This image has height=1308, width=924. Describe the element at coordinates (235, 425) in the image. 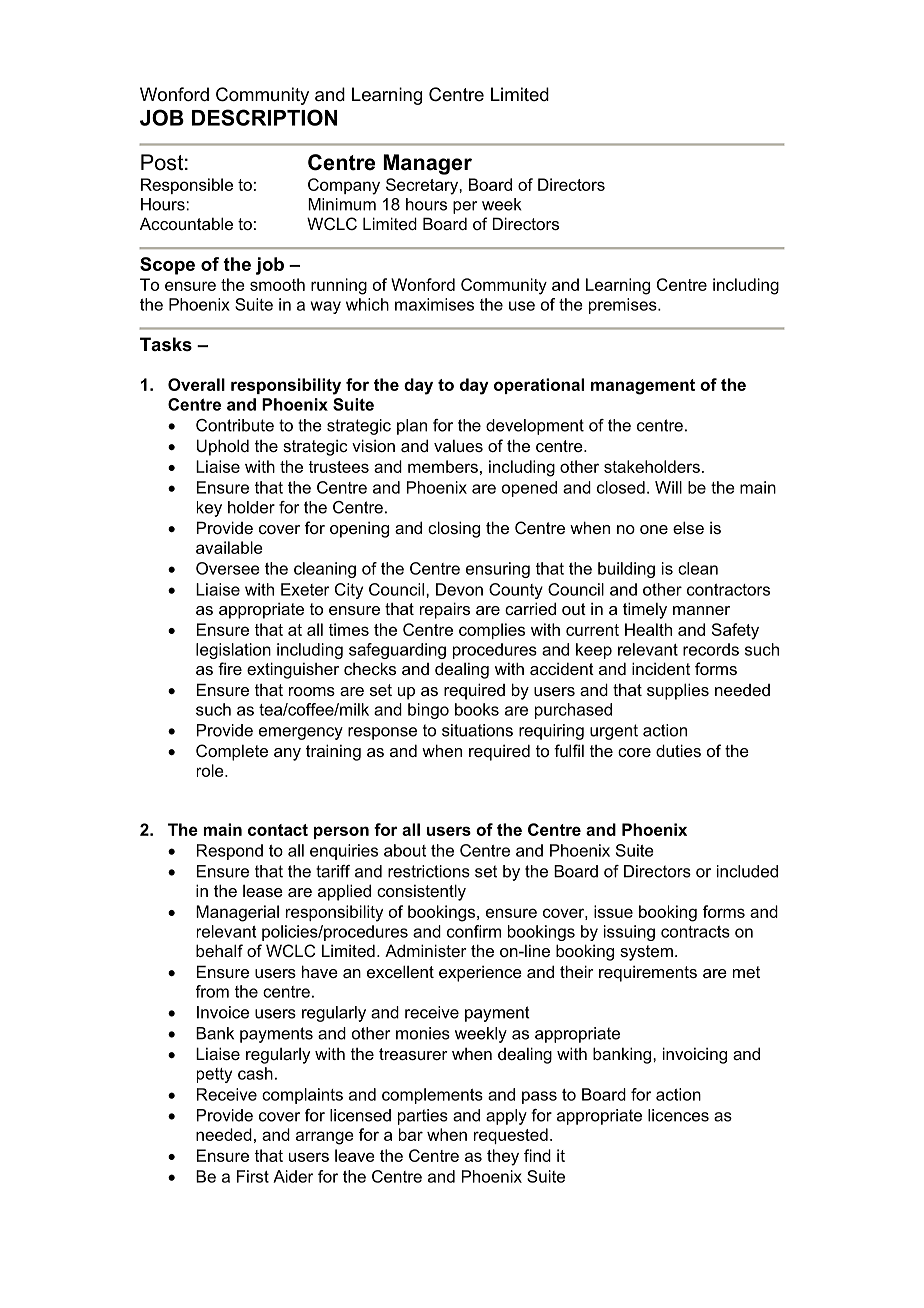

I see `Contribute` at that location.
